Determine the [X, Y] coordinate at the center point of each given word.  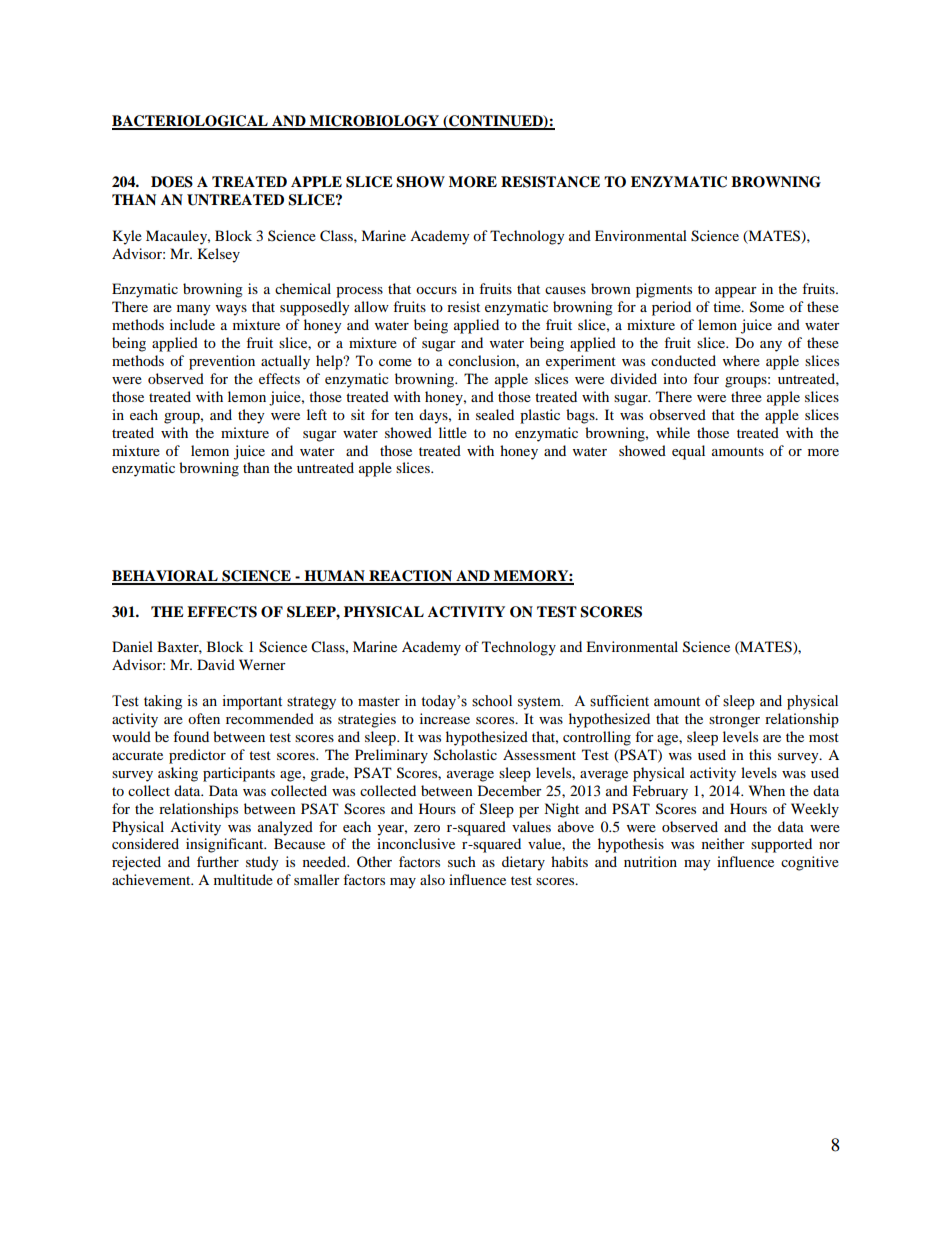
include [192, 324]
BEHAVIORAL [166, 577]
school [492, 701]
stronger [734, 721]
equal [688, 452]
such [462, 861]
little [453, 432]
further [218, 861]
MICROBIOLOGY [374, 122]
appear [736, 292]
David [216, 664]
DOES [172, 182]
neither [723, 843]
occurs [436, 290]
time [728, 306]
